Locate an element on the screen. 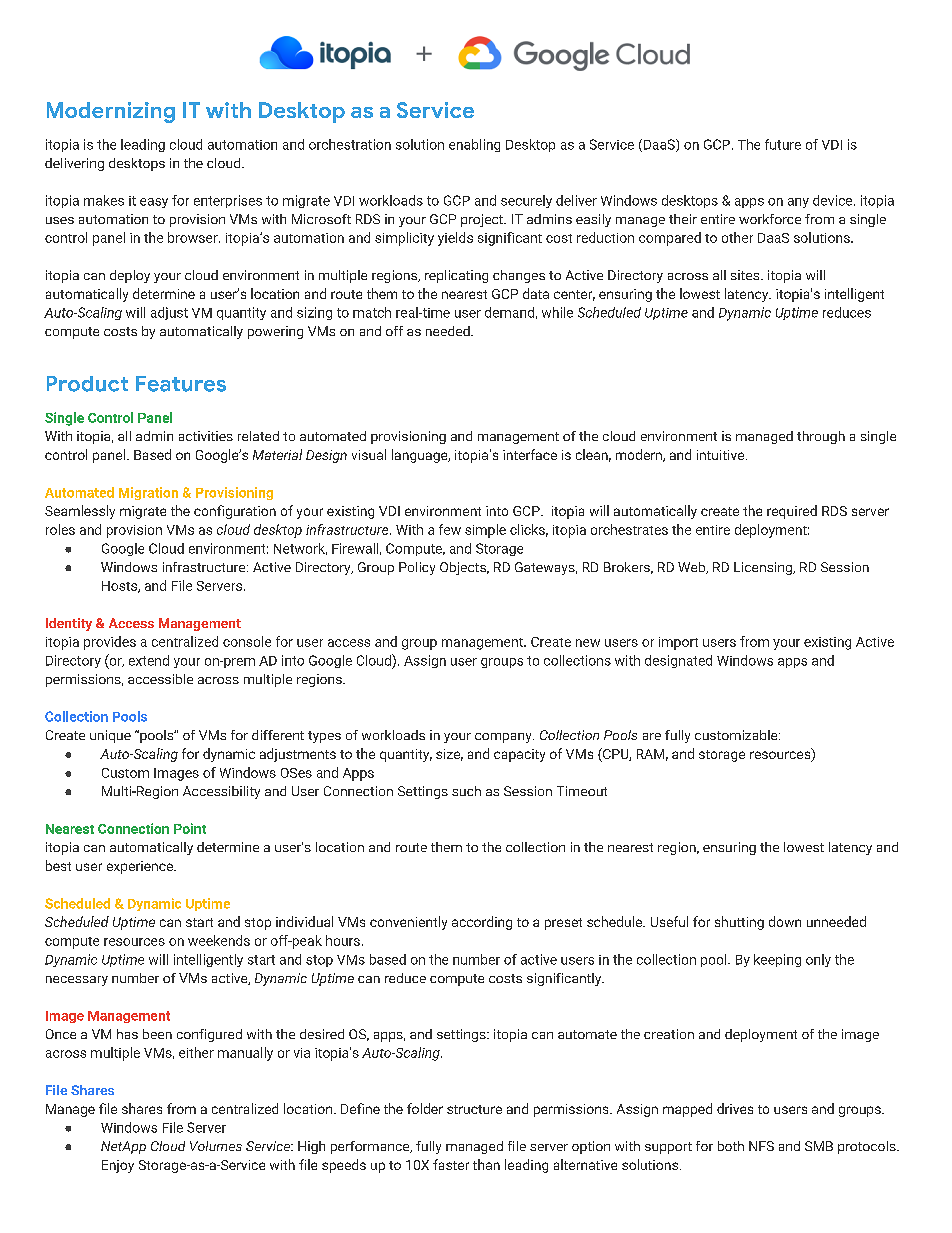 The width and height of the screenshot is (952, 1233). Enjoy is located at coordinates (118, 1166).
